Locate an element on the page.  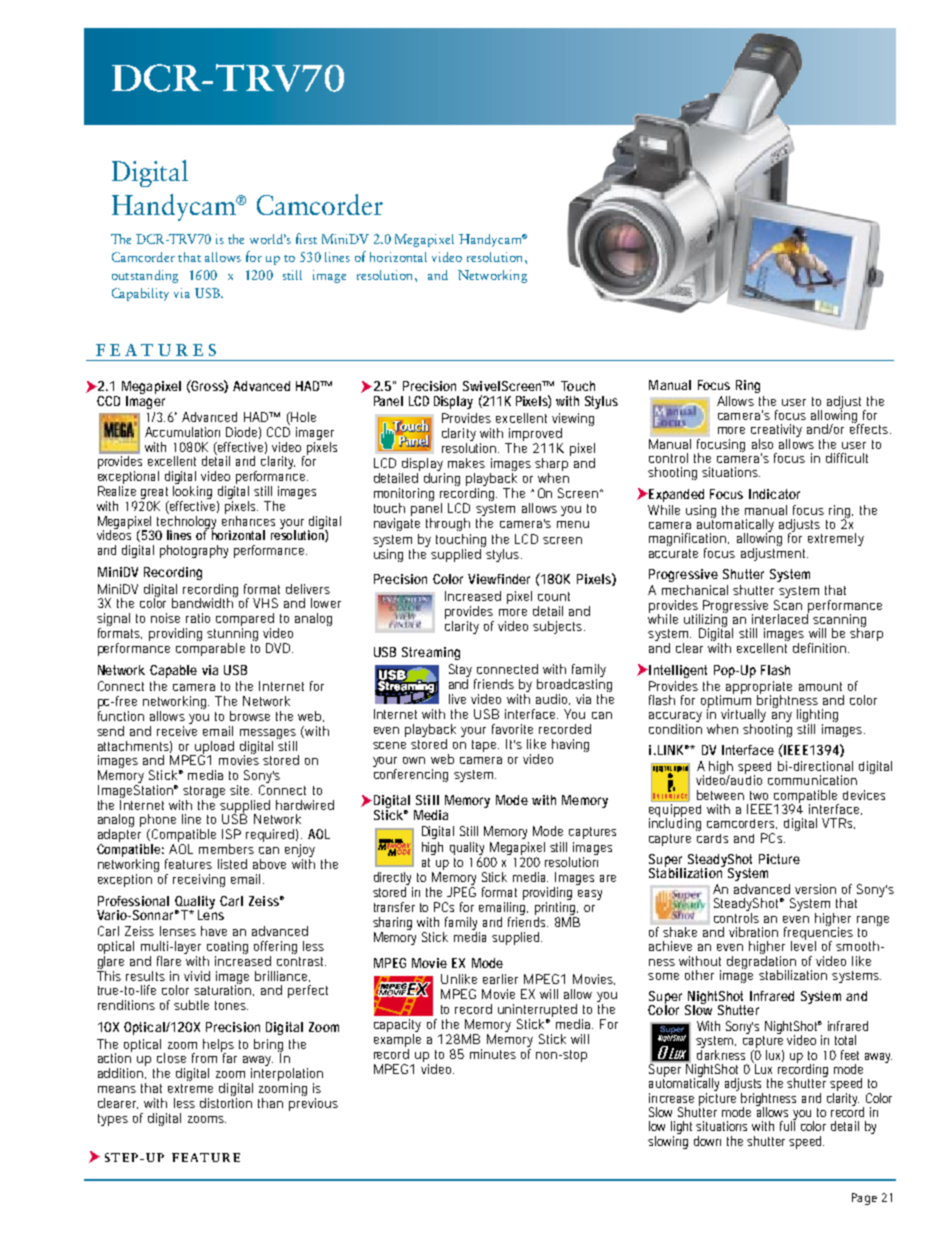
minutes is located at coordinates (493, 1054).
